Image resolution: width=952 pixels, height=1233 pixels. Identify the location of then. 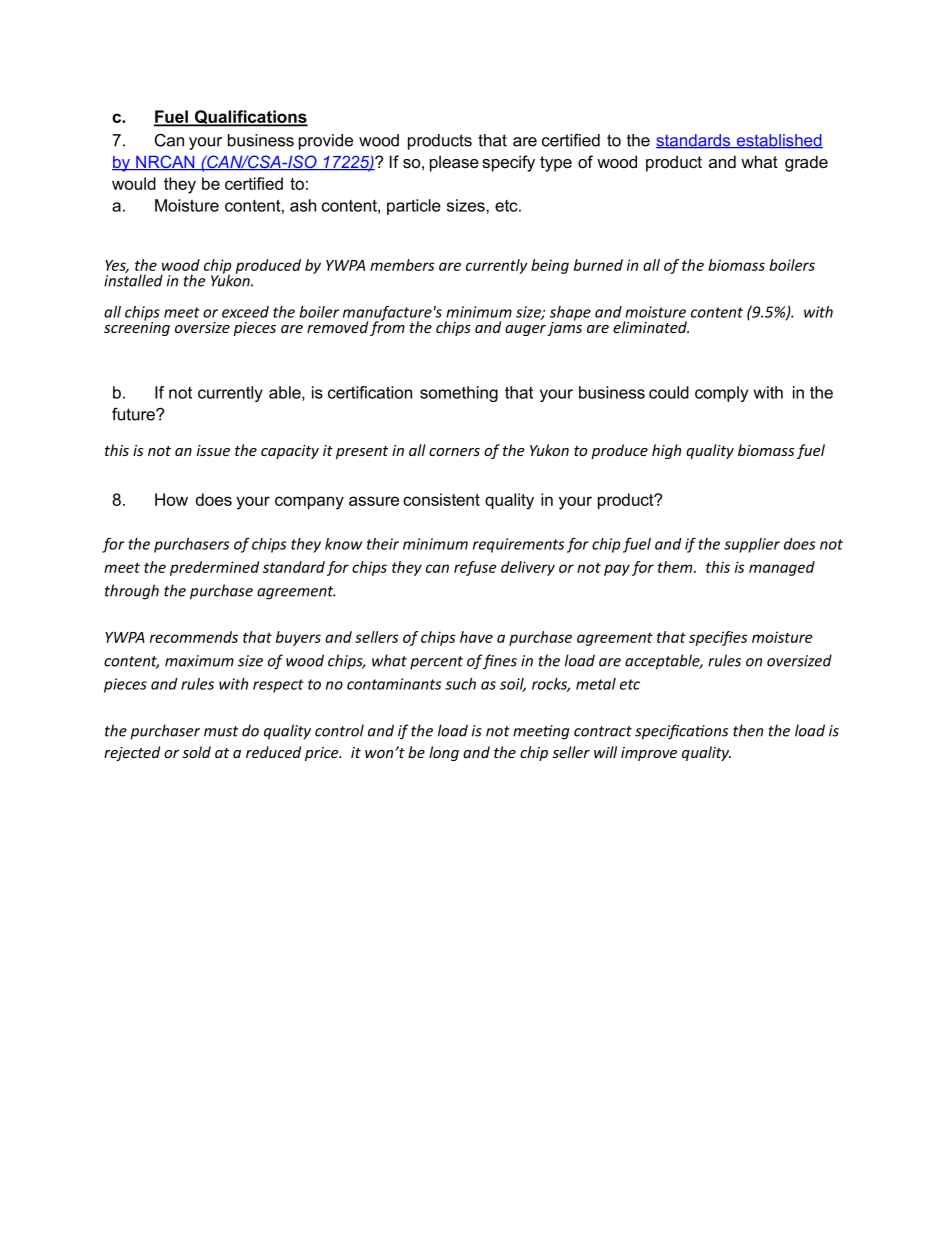
(748, 730).
